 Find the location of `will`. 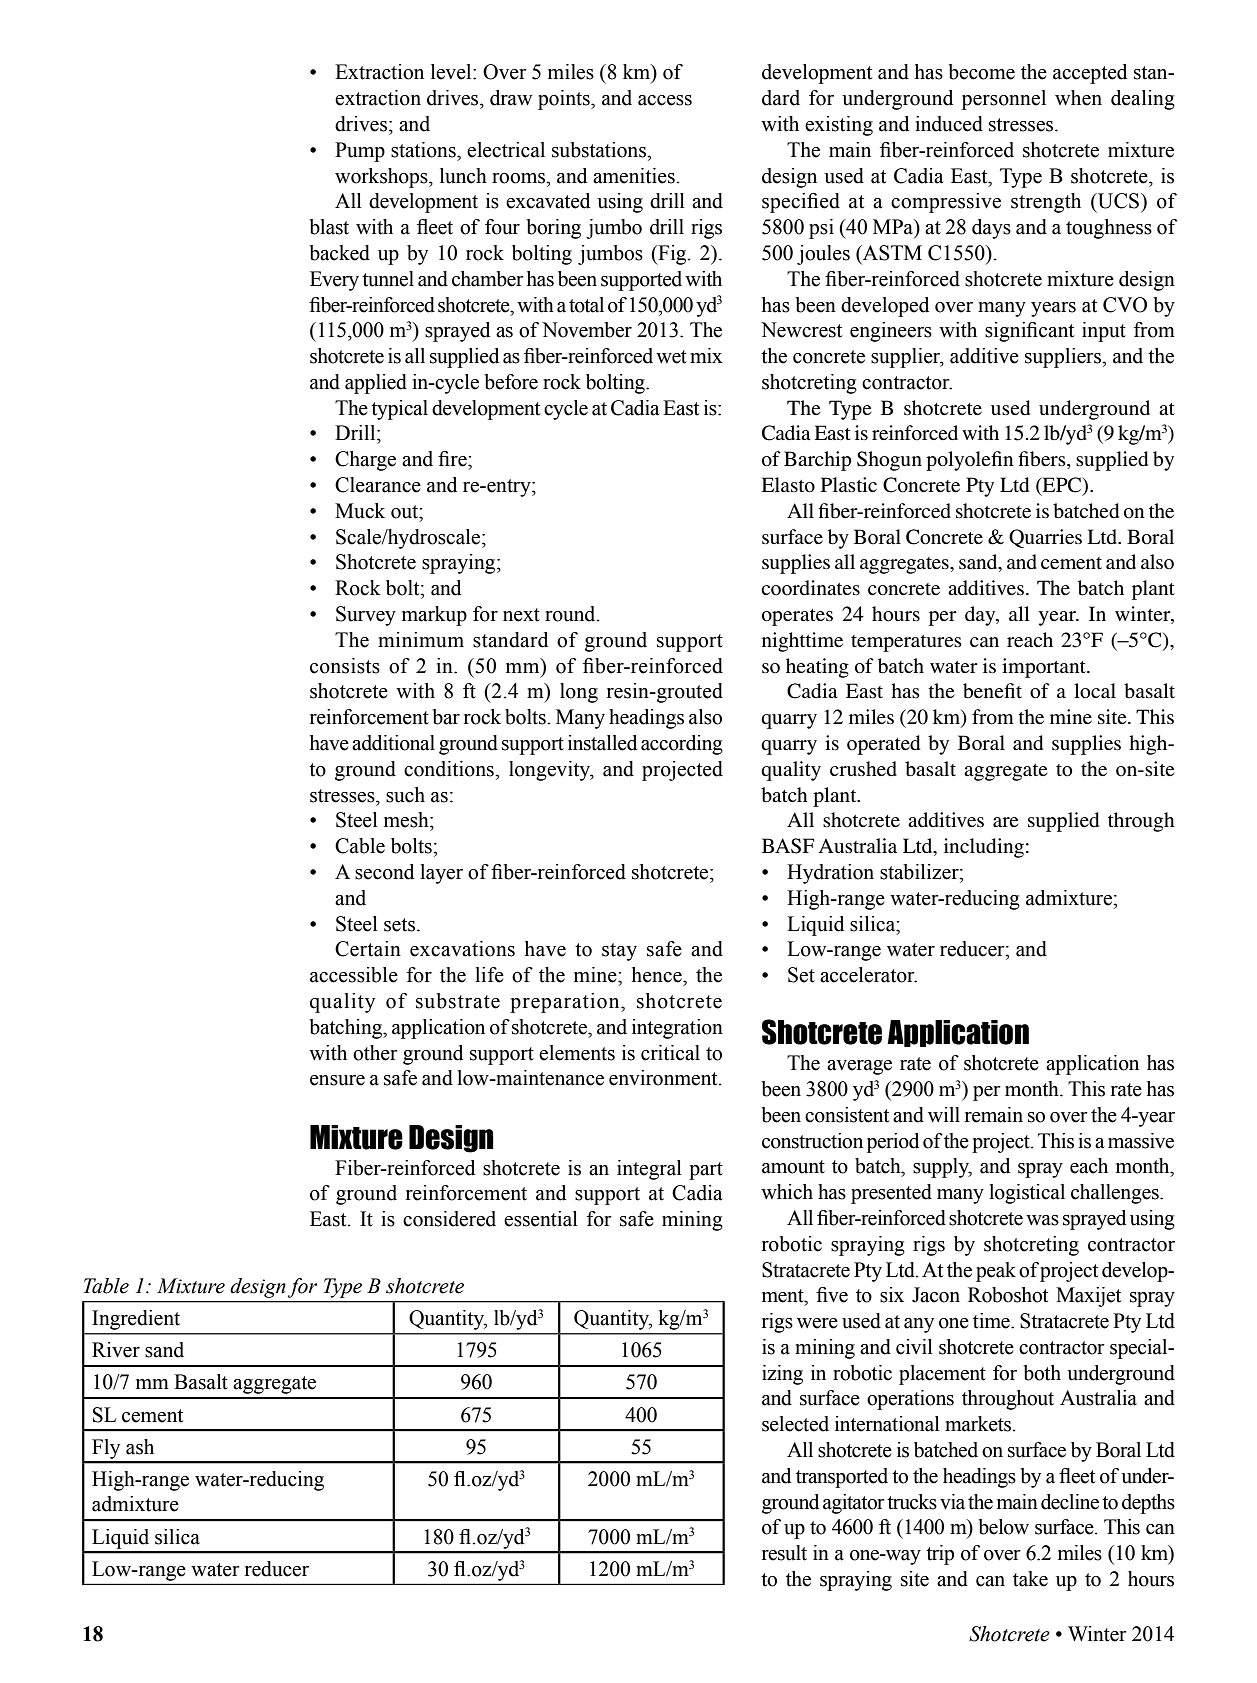

will is located at coordinates (944, 1114).
